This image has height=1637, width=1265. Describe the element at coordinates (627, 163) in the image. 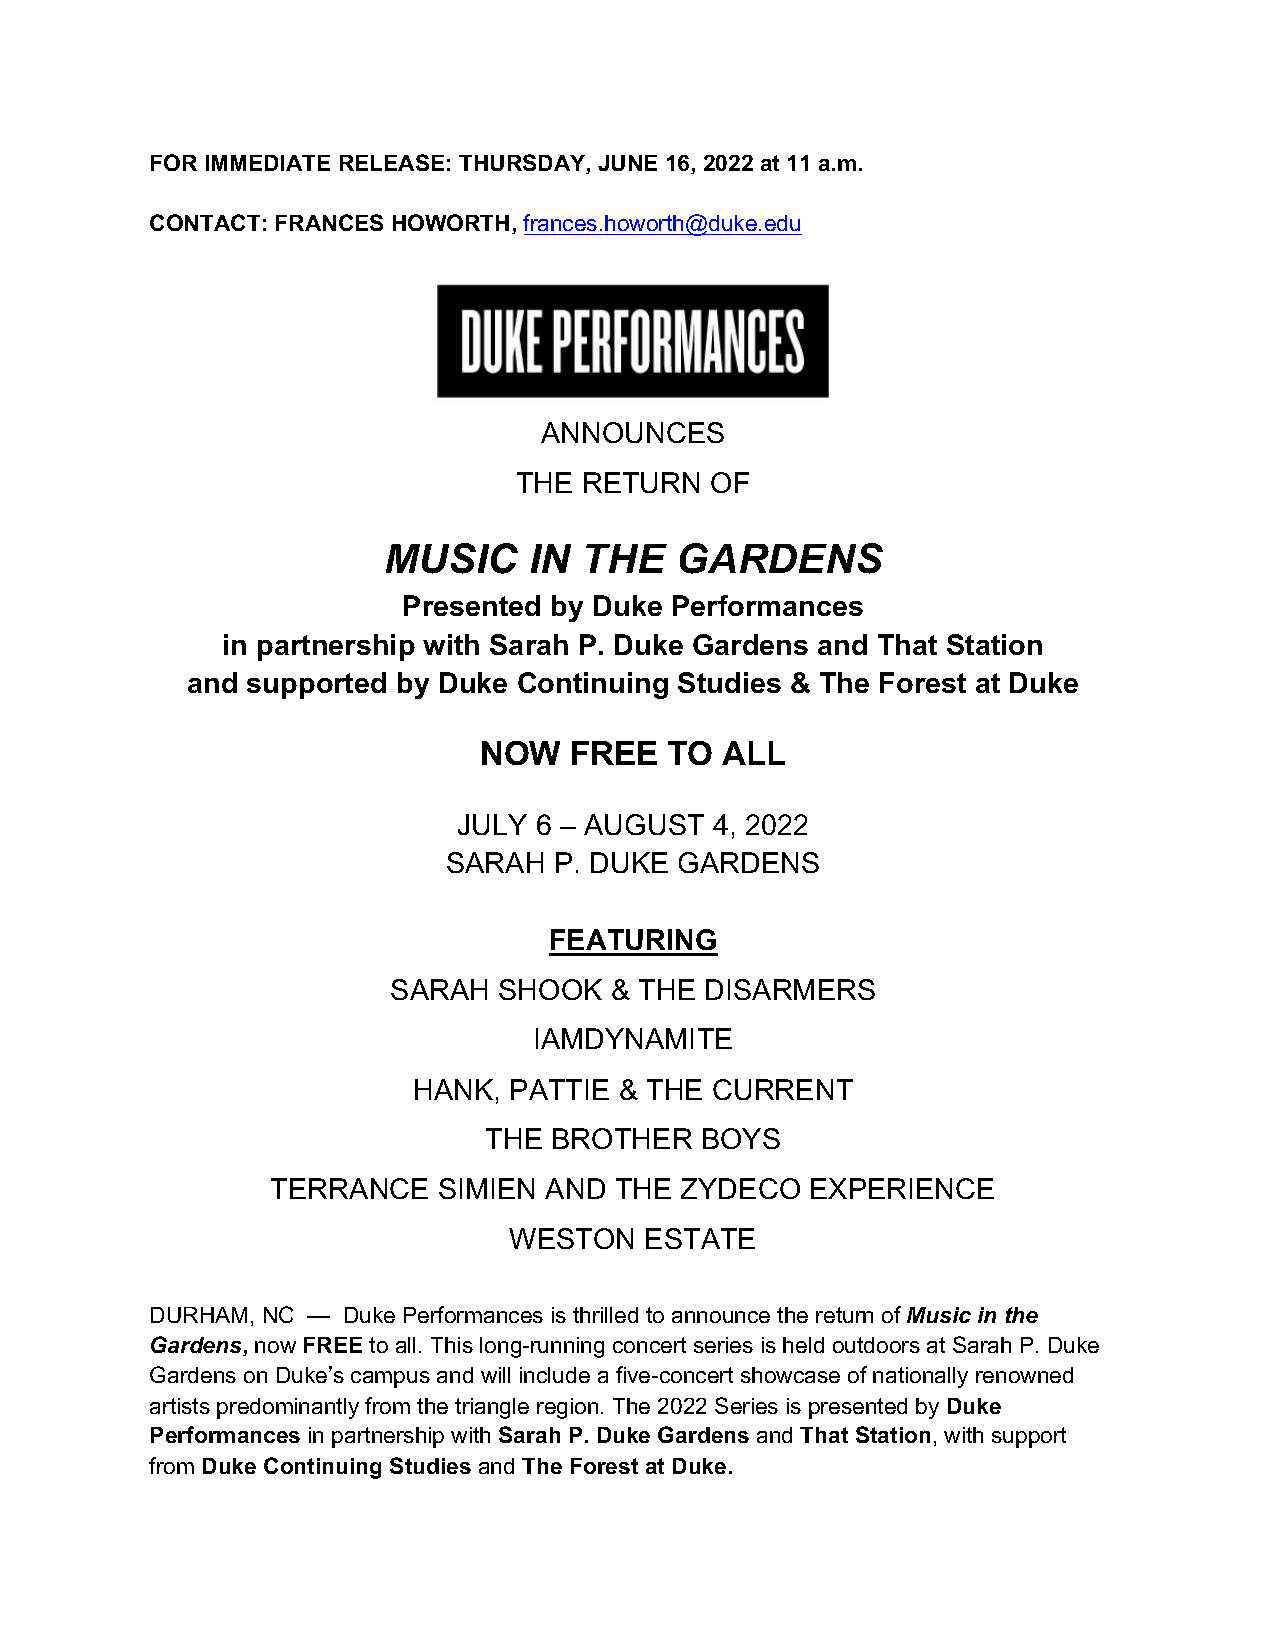

I see `JUNE` at that location.
